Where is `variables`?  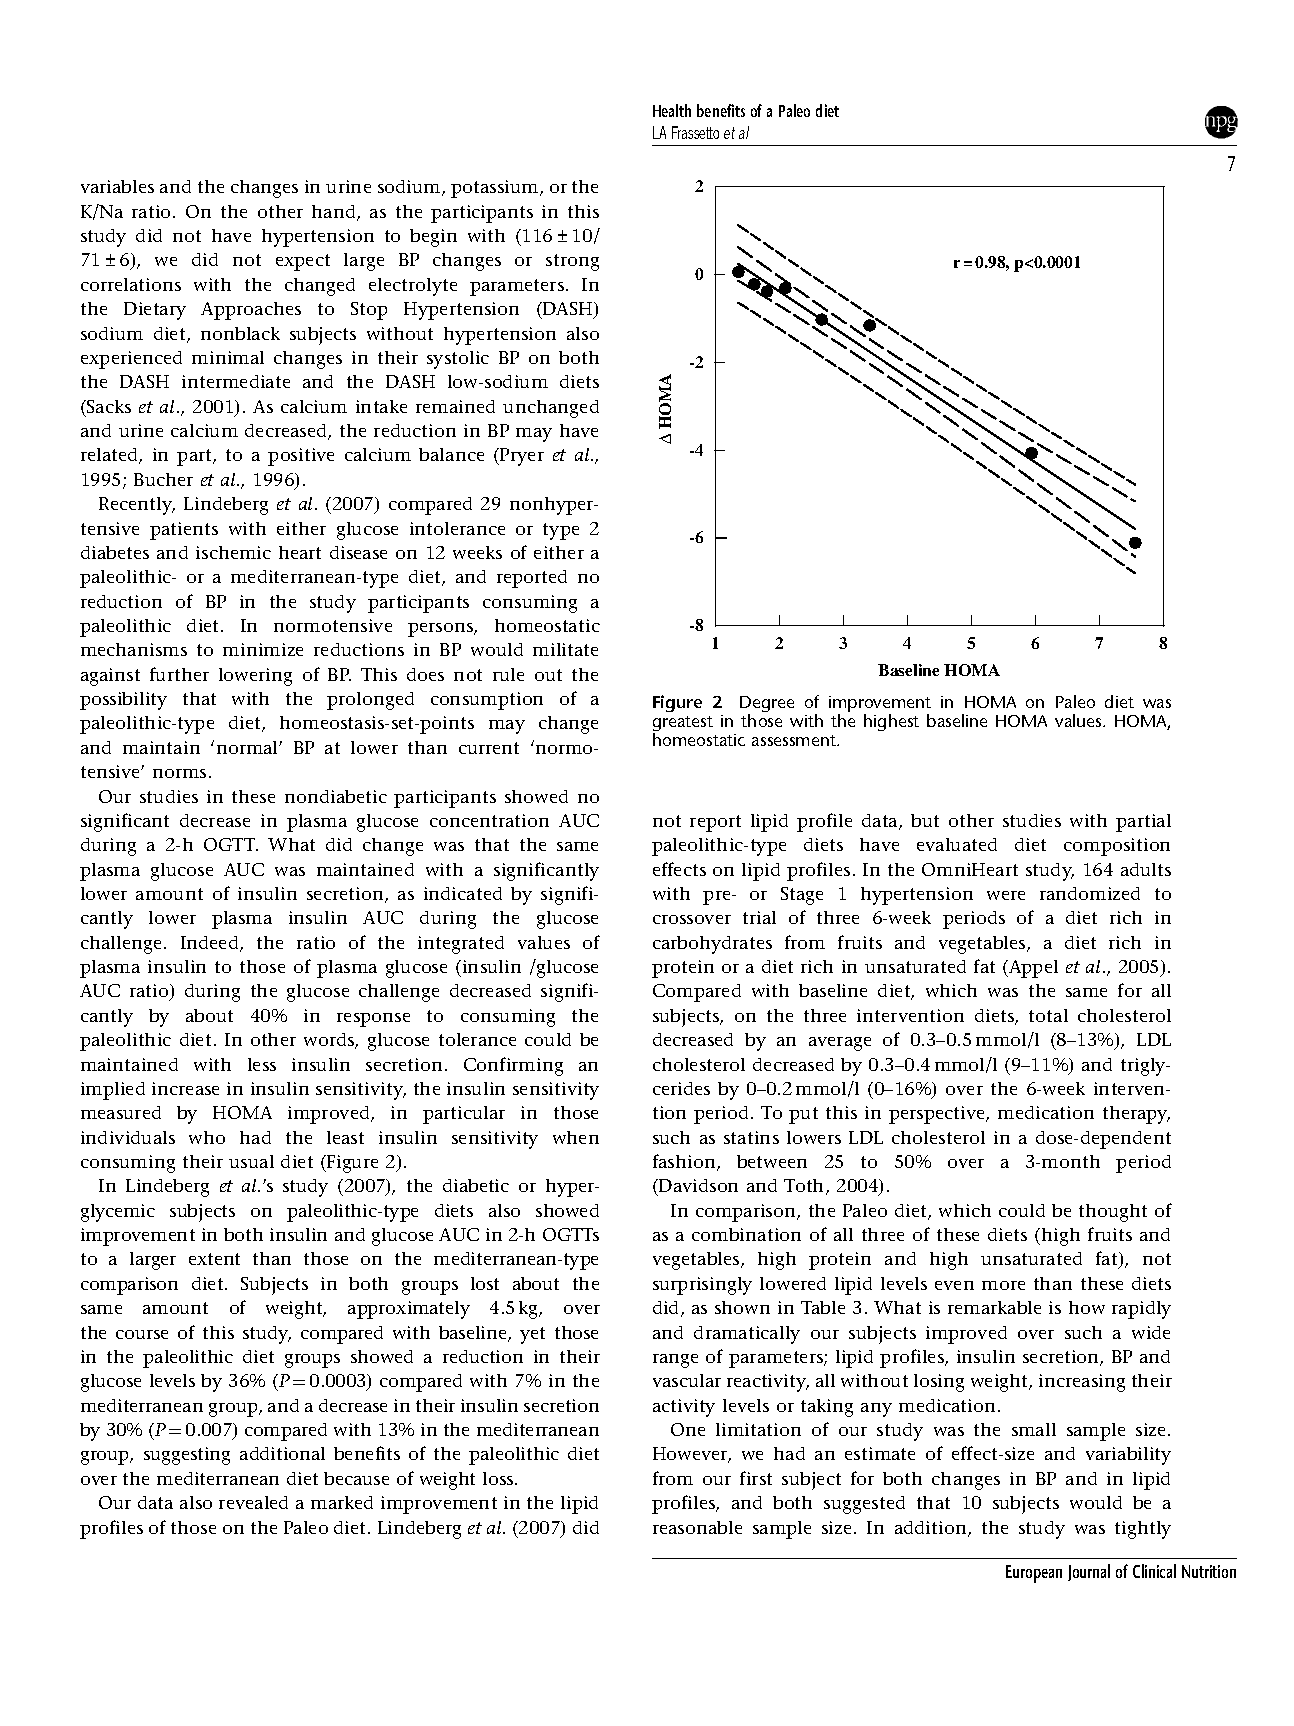
variables is located at coordinates (117, 186).
